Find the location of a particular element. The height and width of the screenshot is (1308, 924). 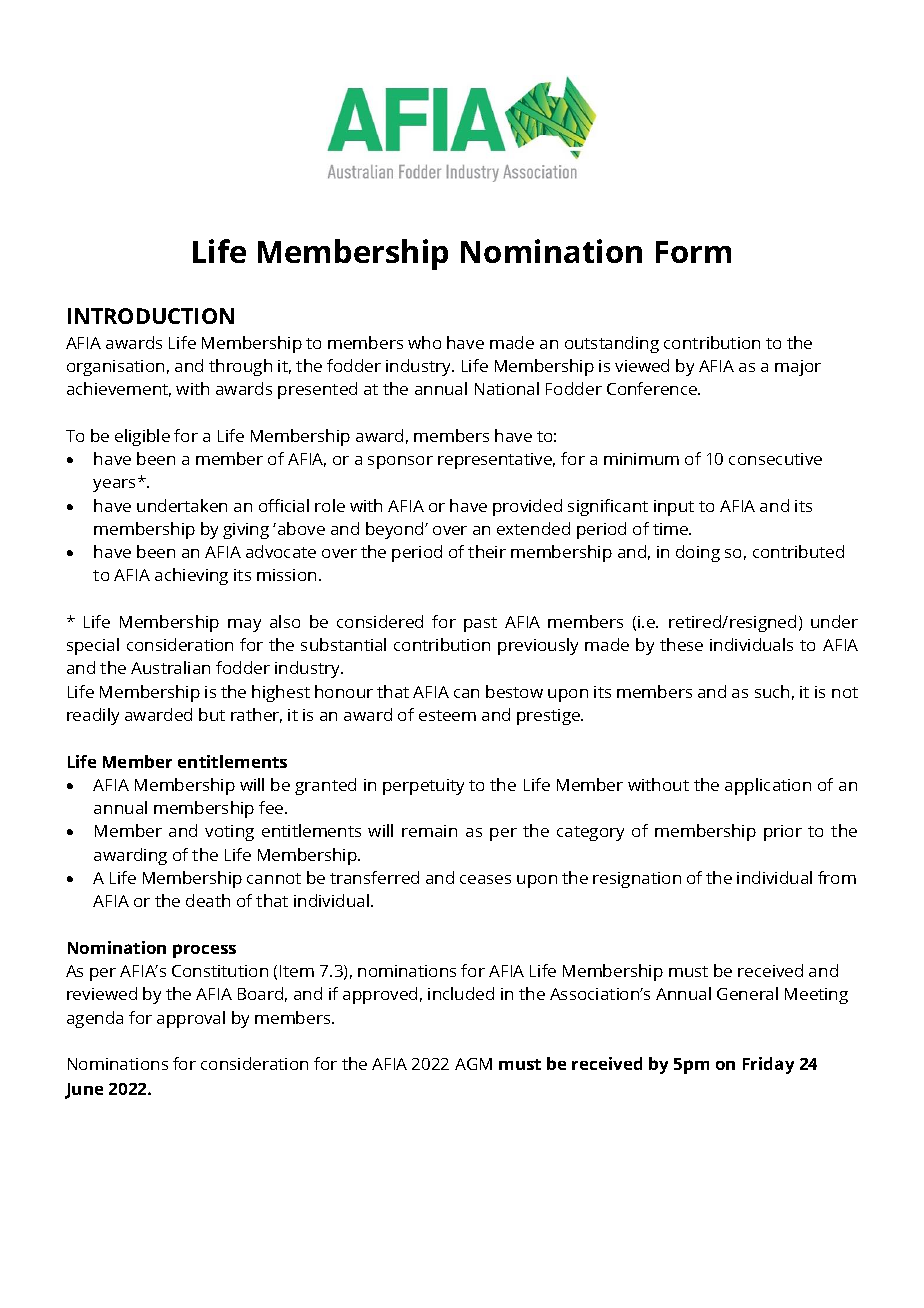

Form is located at coordinates (693, 252).
